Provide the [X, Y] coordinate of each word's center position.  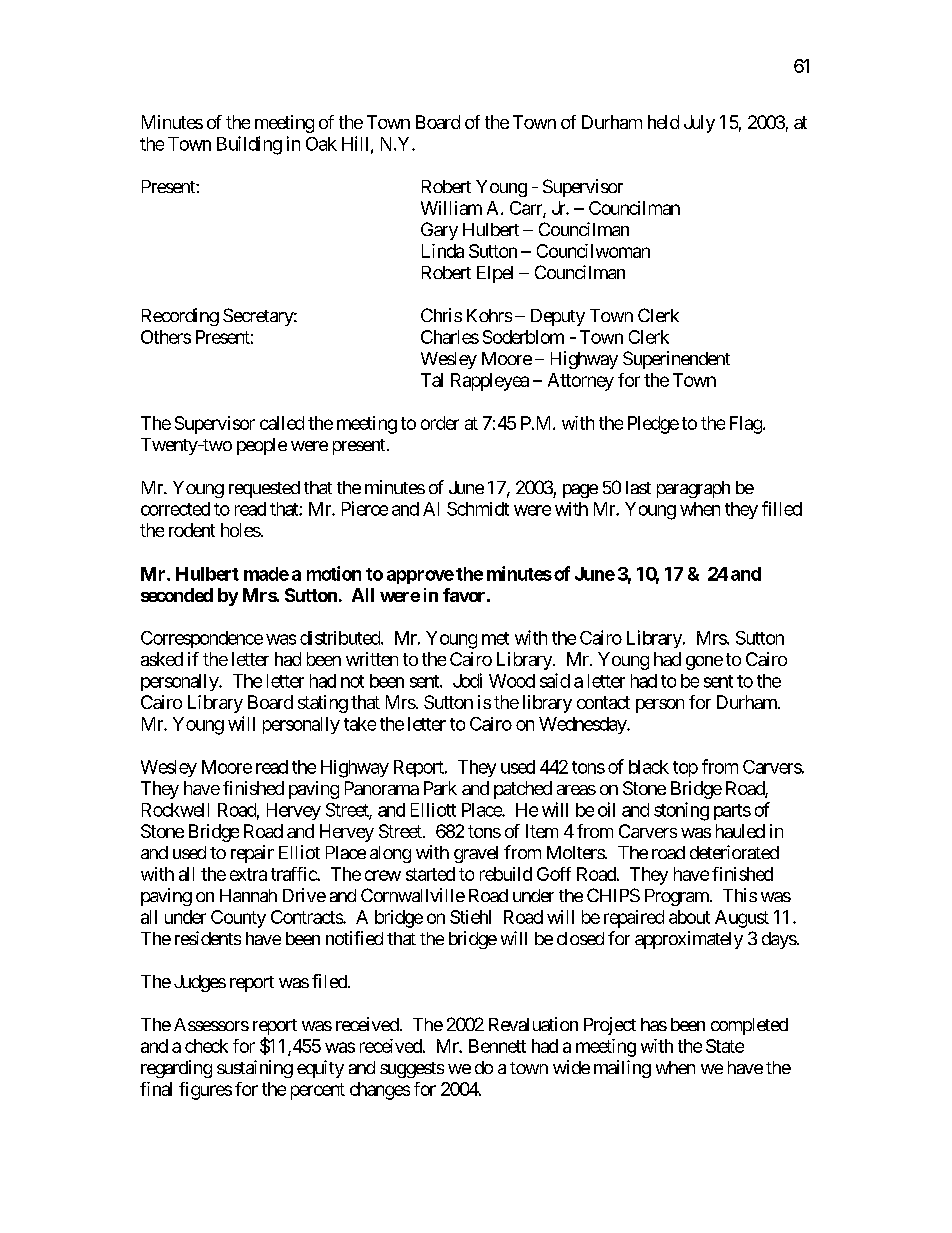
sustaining [255, 1069]
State [725, 1046]
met [495, 638]
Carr [527, 209]
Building [249, 145]
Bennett [497, 1046]
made [266, 574]
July [699, 124]
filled [782, 508]
